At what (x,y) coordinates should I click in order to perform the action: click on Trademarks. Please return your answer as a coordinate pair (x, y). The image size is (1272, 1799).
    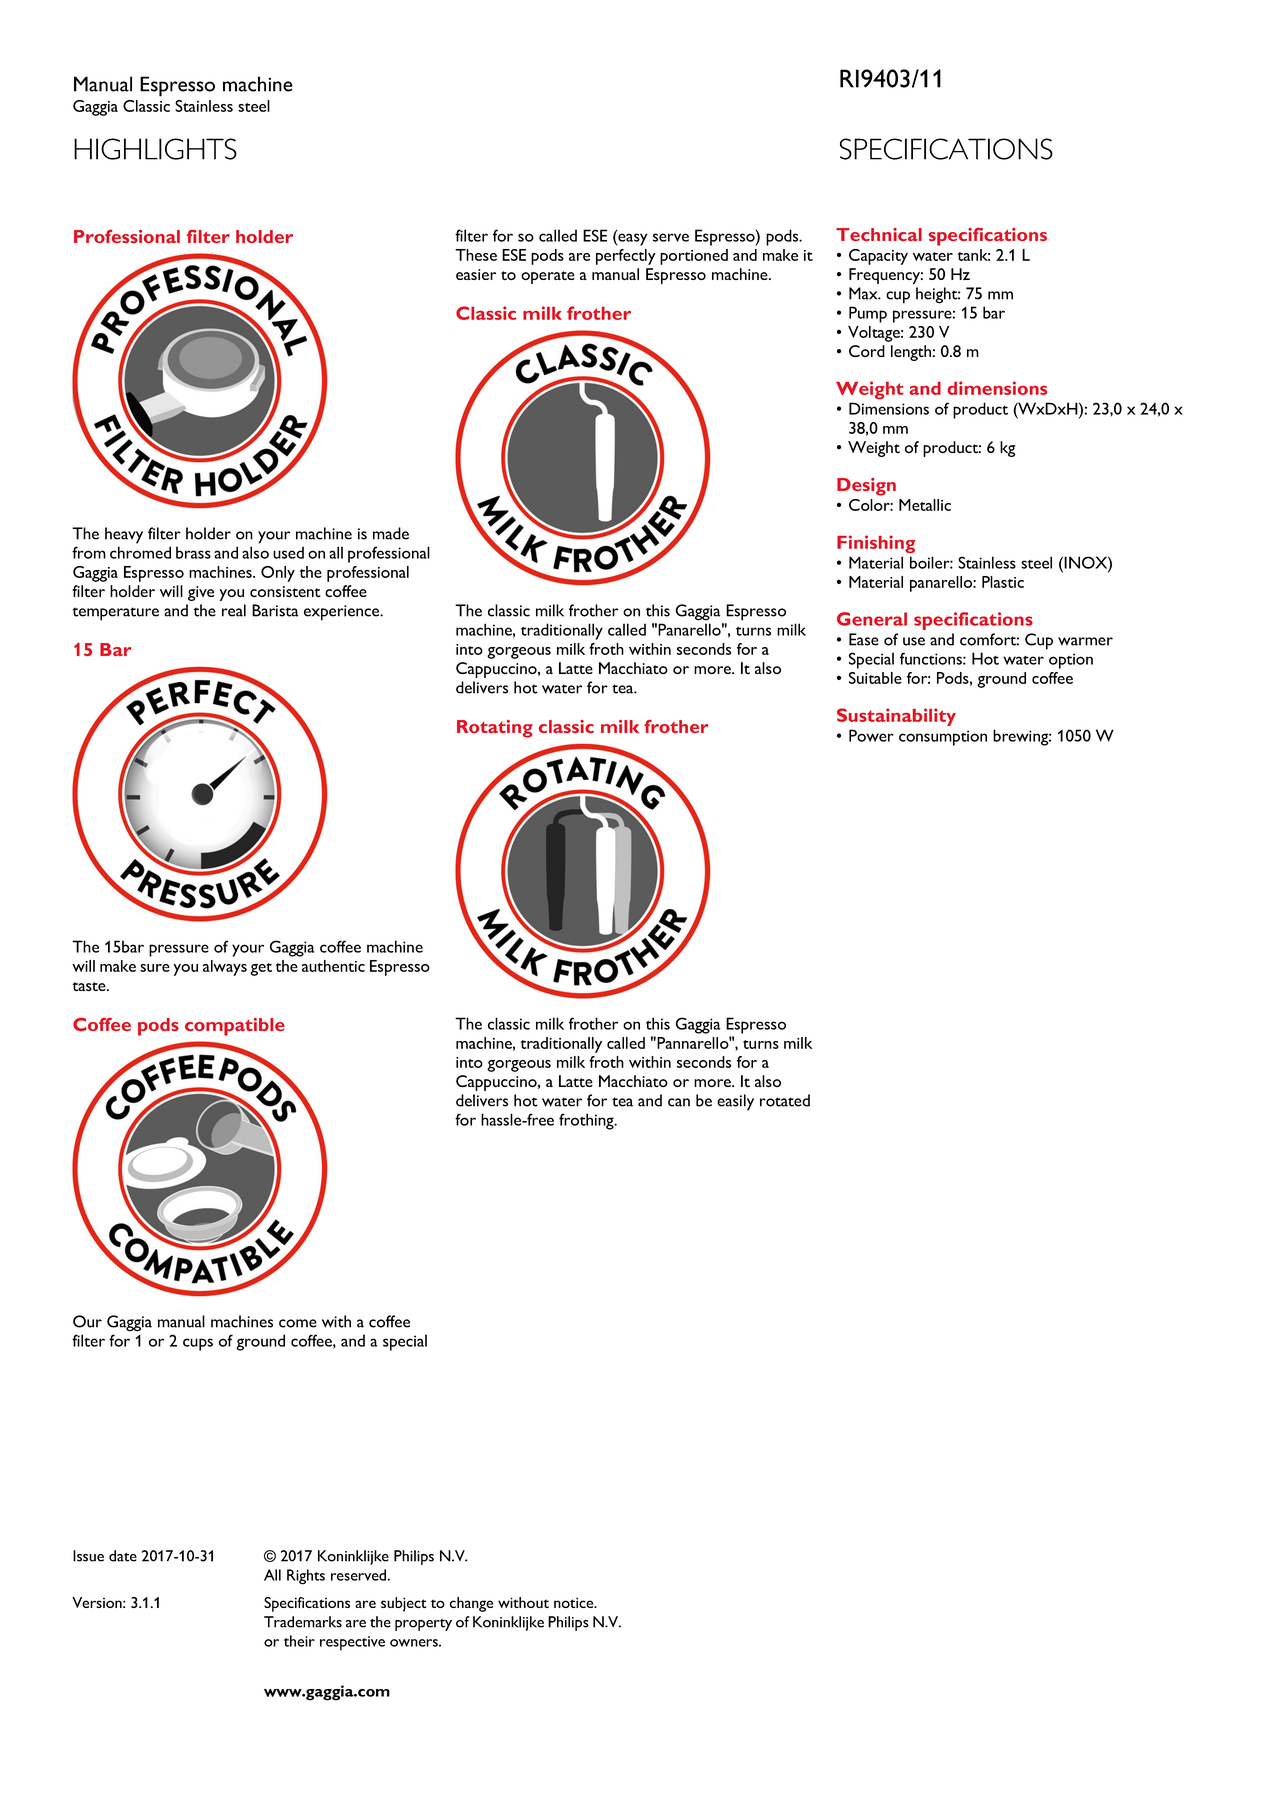
    Looking at the image, I should click on (303, 1622).
